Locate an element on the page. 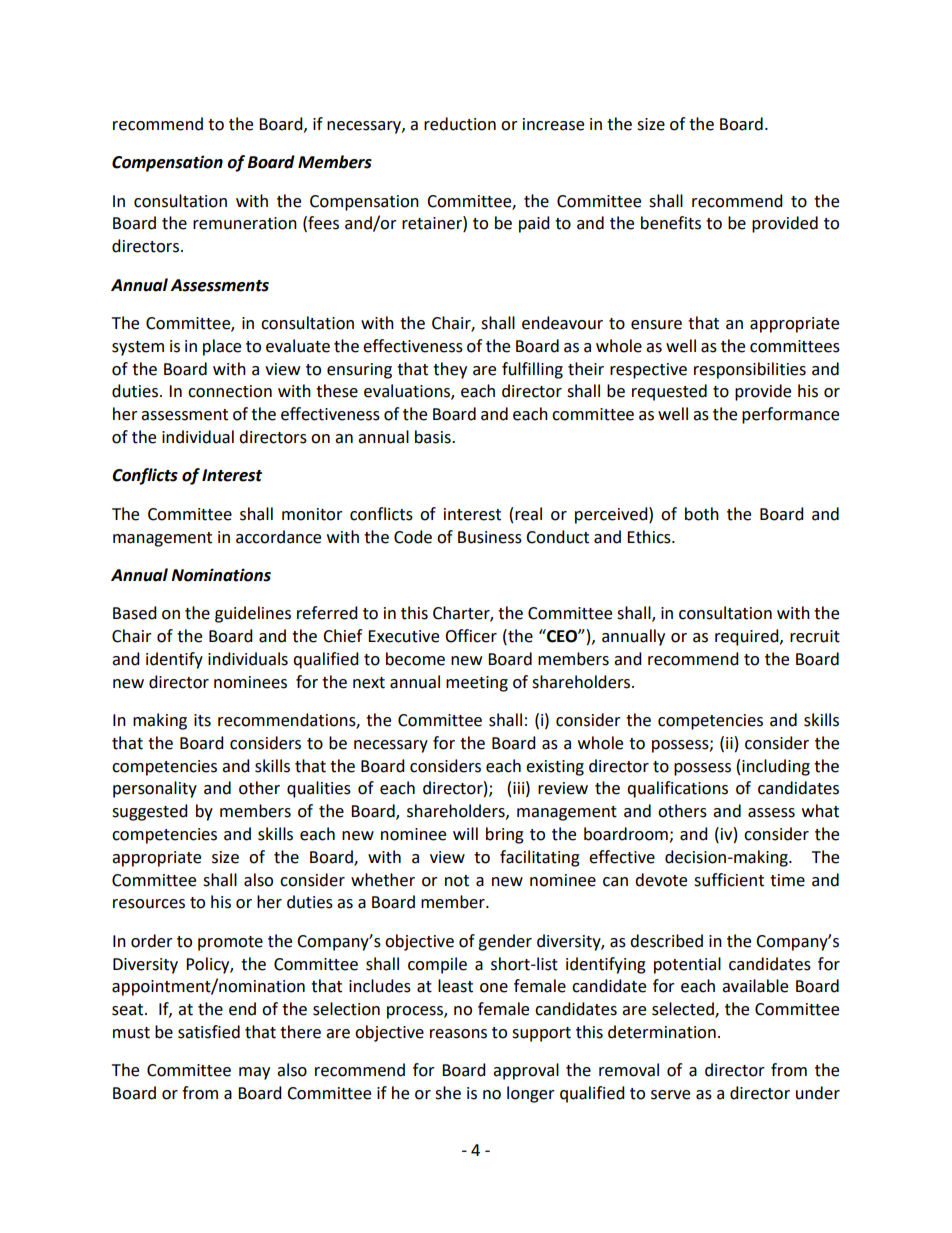 The height and width of the document is (1233, 952). they is located at coordinates (450, 370).
